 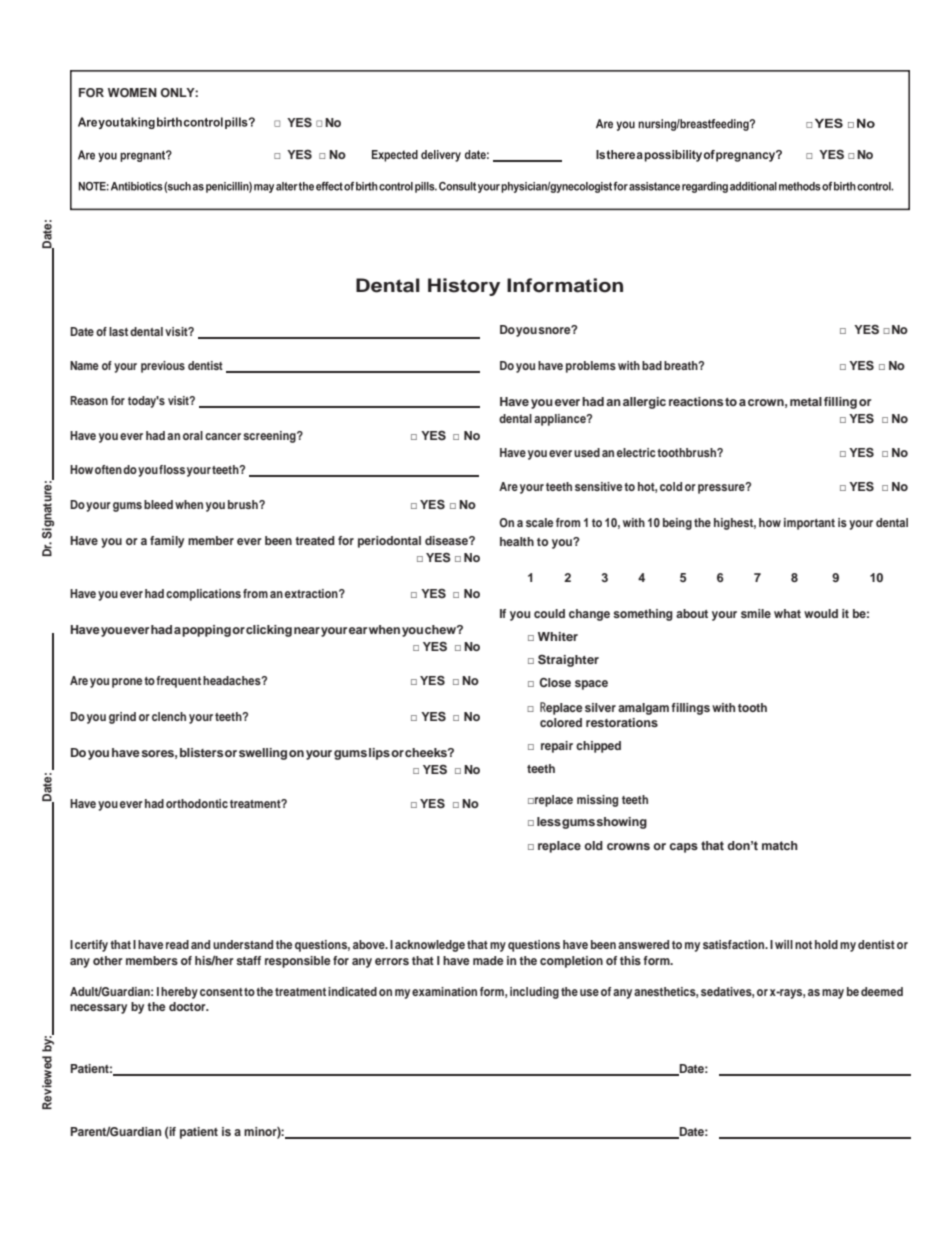 What do you see at coordinates (555, 683) in the screenshot?
I see `Close` at bounding box center [555, 683].
